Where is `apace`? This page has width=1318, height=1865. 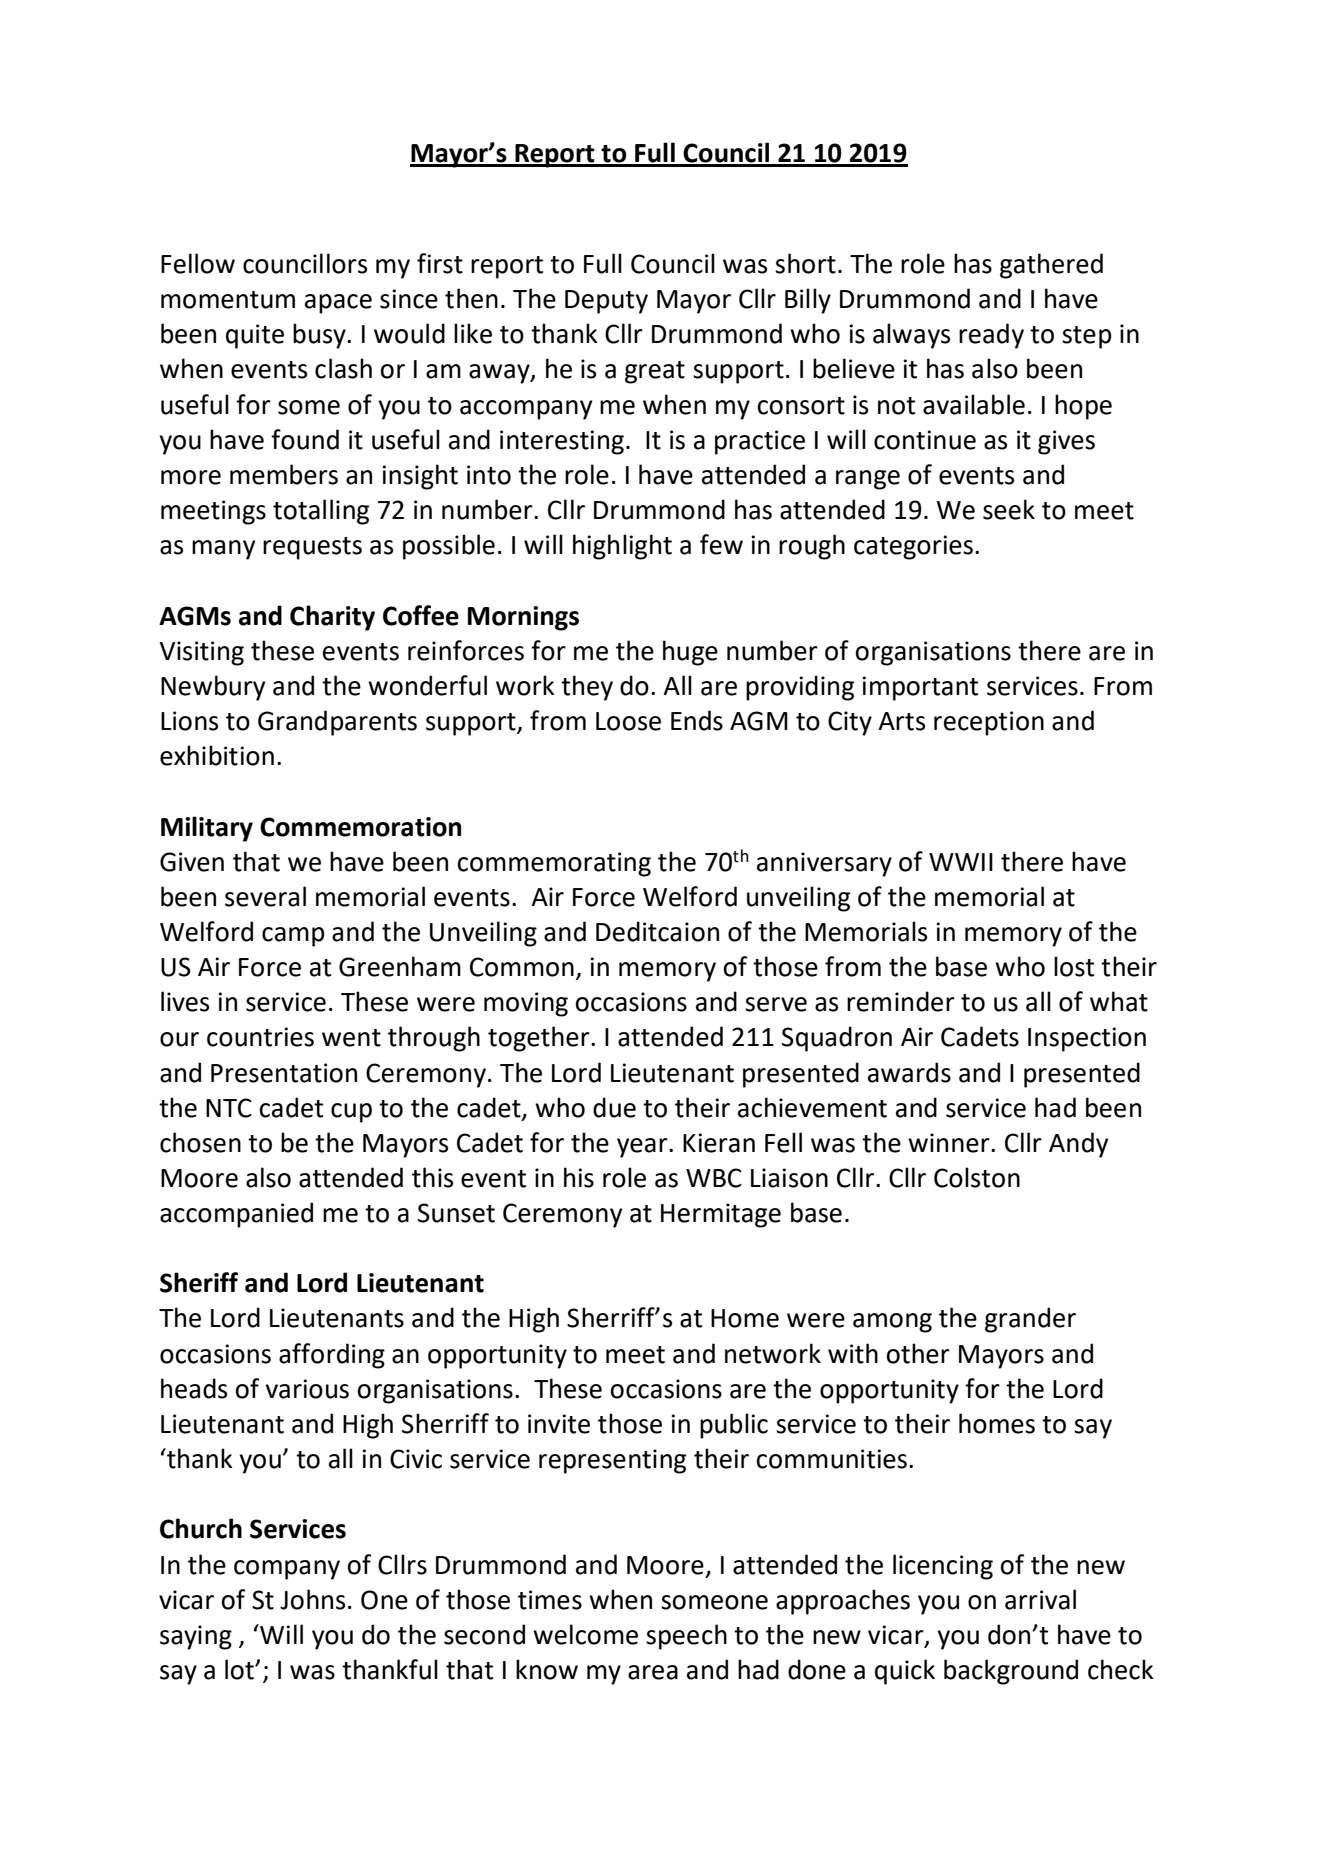 apace is located at coordinates (338, 304).
